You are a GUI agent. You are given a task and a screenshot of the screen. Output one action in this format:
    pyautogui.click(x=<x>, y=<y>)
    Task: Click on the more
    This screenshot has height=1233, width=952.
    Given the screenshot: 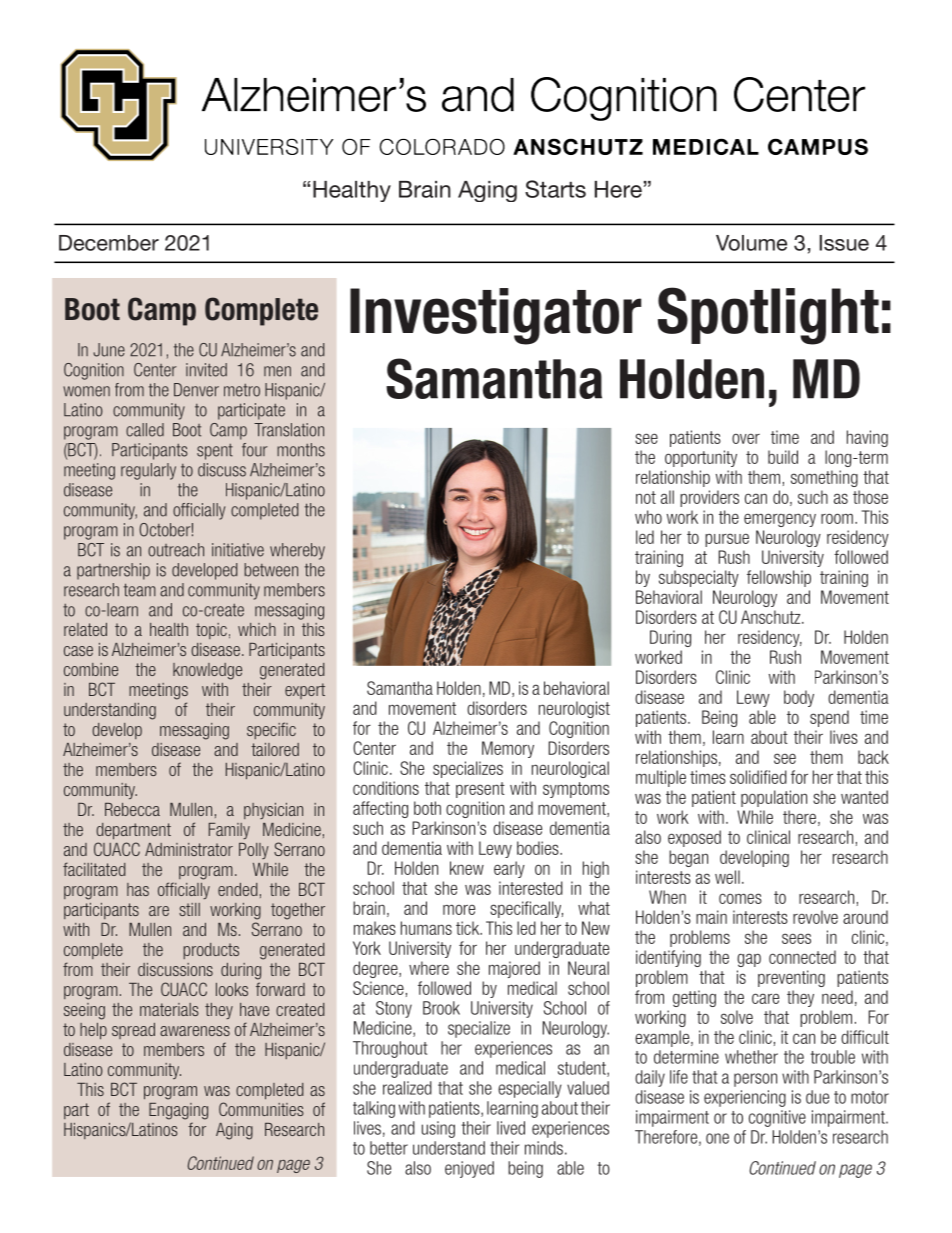 What is the action you would take?
    pyautogui.click(x=459, y=909)
